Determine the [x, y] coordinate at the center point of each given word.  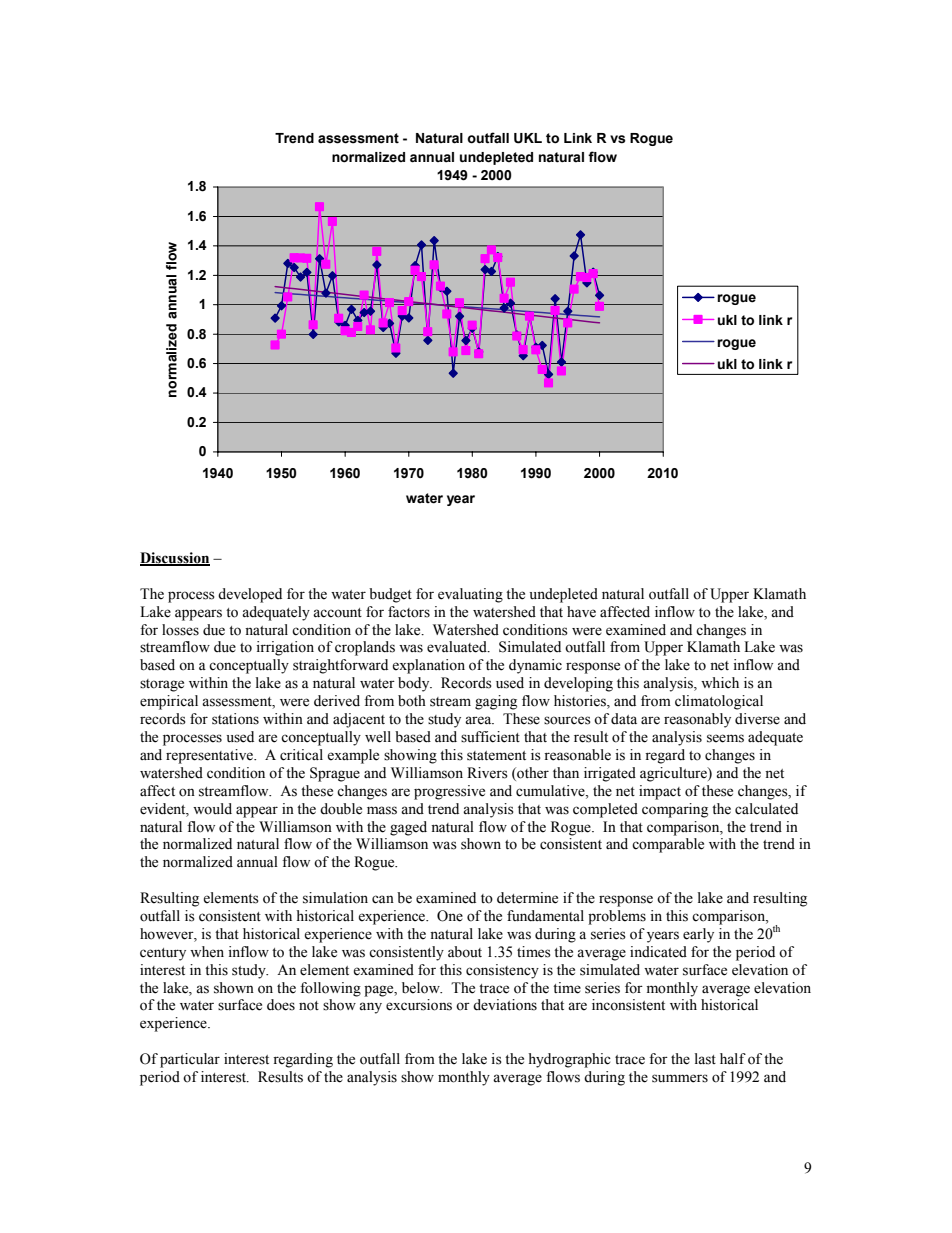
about [465, 952]
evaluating [470, 595]
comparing [675, 810]
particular [190, 1060]
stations [235, 719]
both [412, 701]
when [207, 952]
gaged [408, 828]
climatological [719, 702]
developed [250, 595]
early [698, 935]
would [212, 809]
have [581, 612]
